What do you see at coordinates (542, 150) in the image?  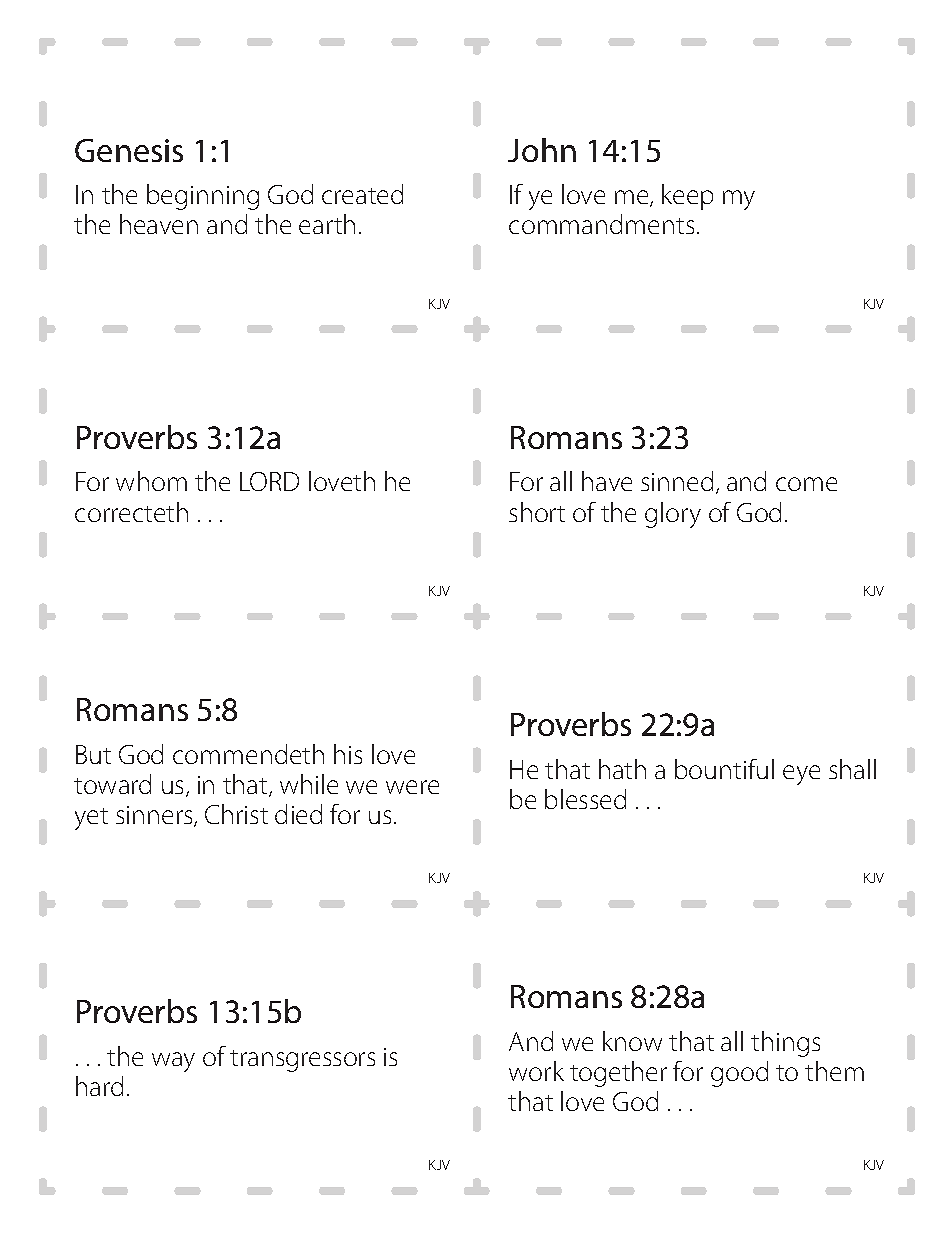 I see `John` at bounding box center [542, 150].
